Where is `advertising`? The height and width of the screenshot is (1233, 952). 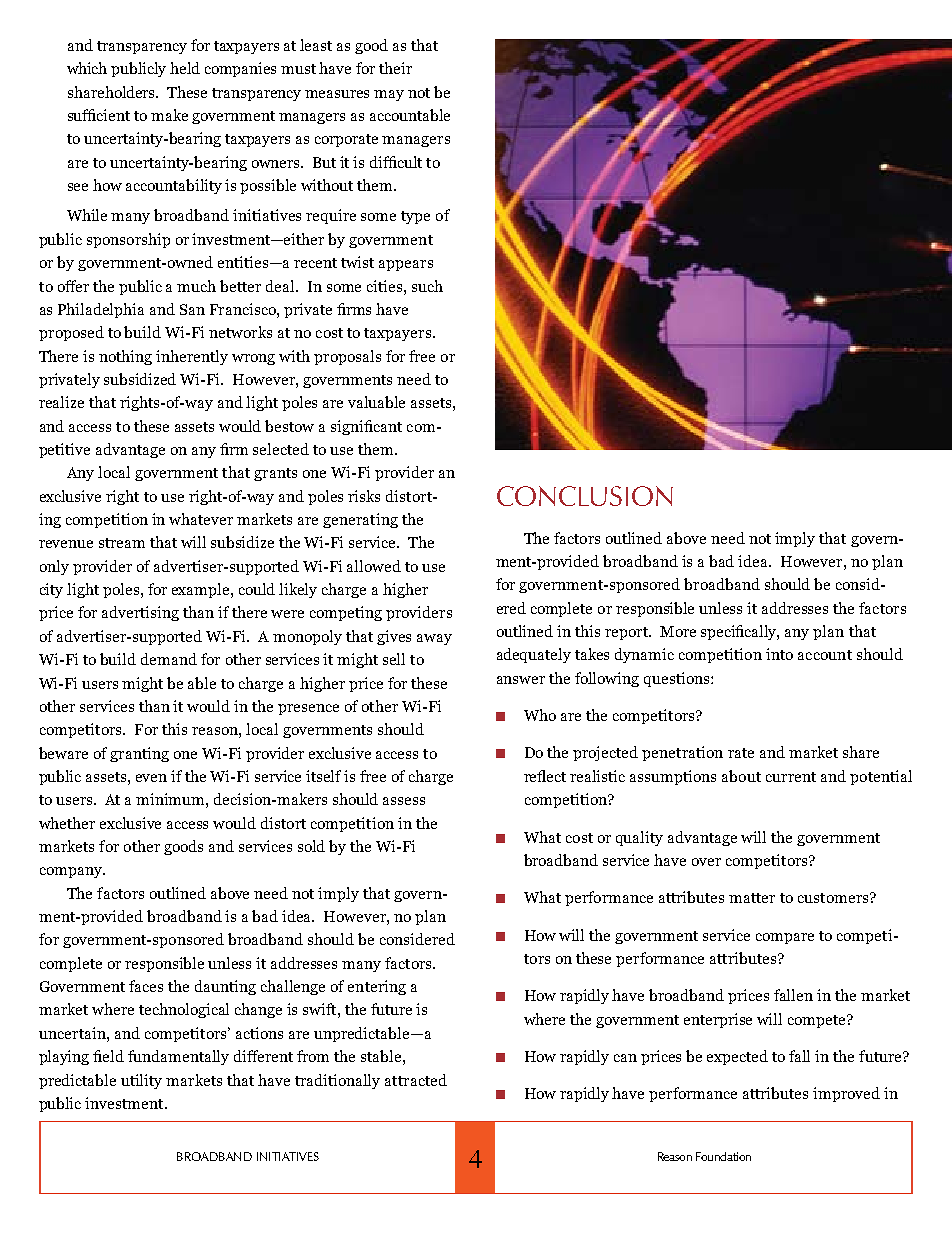
advertising is located at coordinates (140, 613).
